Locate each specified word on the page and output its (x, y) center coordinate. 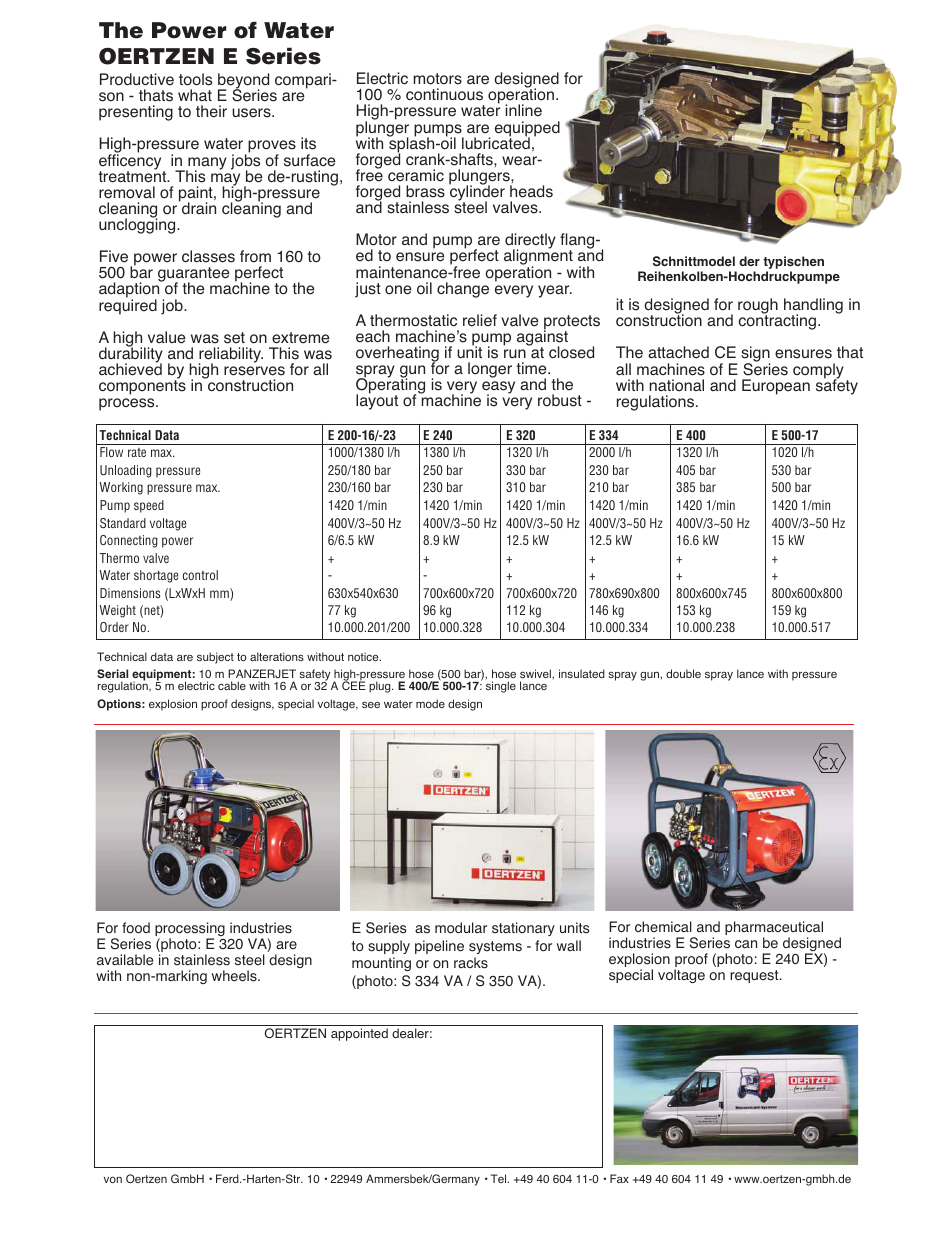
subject (215, 658)
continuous (444, 94)
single (501, 687)
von (113, 1179)
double (683, 673)
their (211, 111)
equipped (527, 130)
